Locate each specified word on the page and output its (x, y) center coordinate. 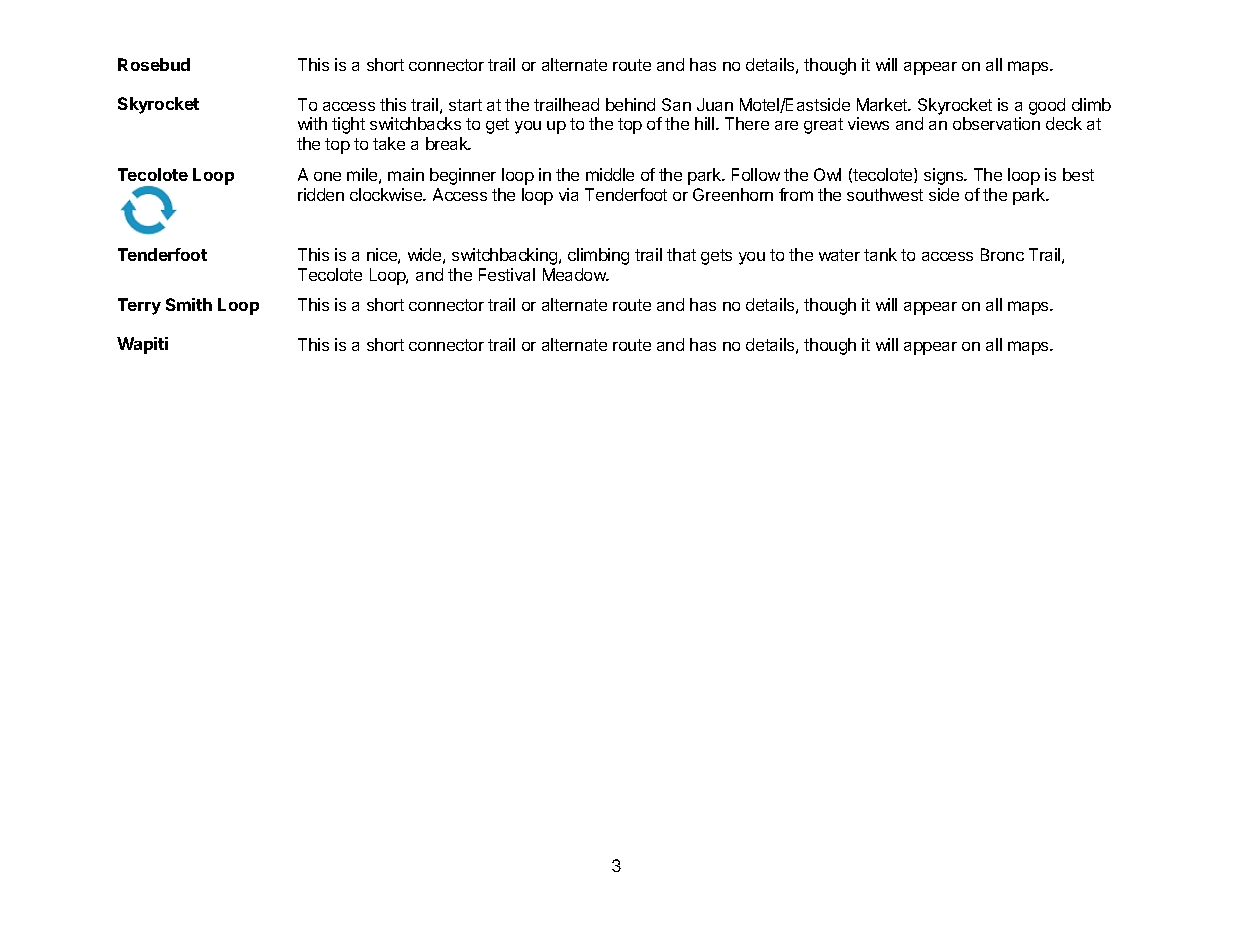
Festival (507, 274)
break (448, 143)
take (389, 143)
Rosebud (154, 64)
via (568, 194)
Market (883, 104)
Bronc (1002, 254)
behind (630, 104)
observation (996, 123)
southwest (885, 194)
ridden (321, 194)
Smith (189, 304)
